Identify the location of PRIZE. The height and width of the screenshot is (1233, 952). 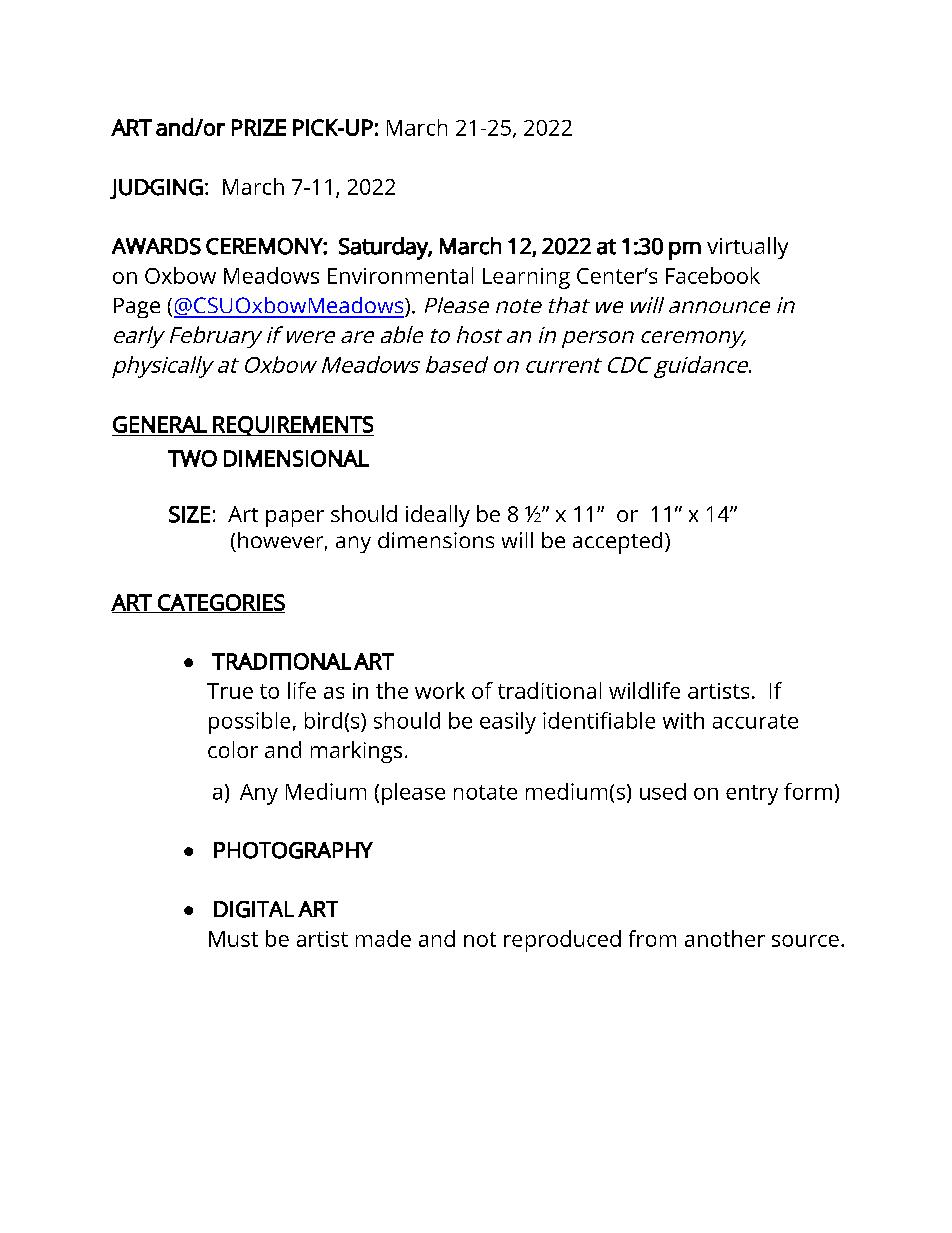
(259, 127).
